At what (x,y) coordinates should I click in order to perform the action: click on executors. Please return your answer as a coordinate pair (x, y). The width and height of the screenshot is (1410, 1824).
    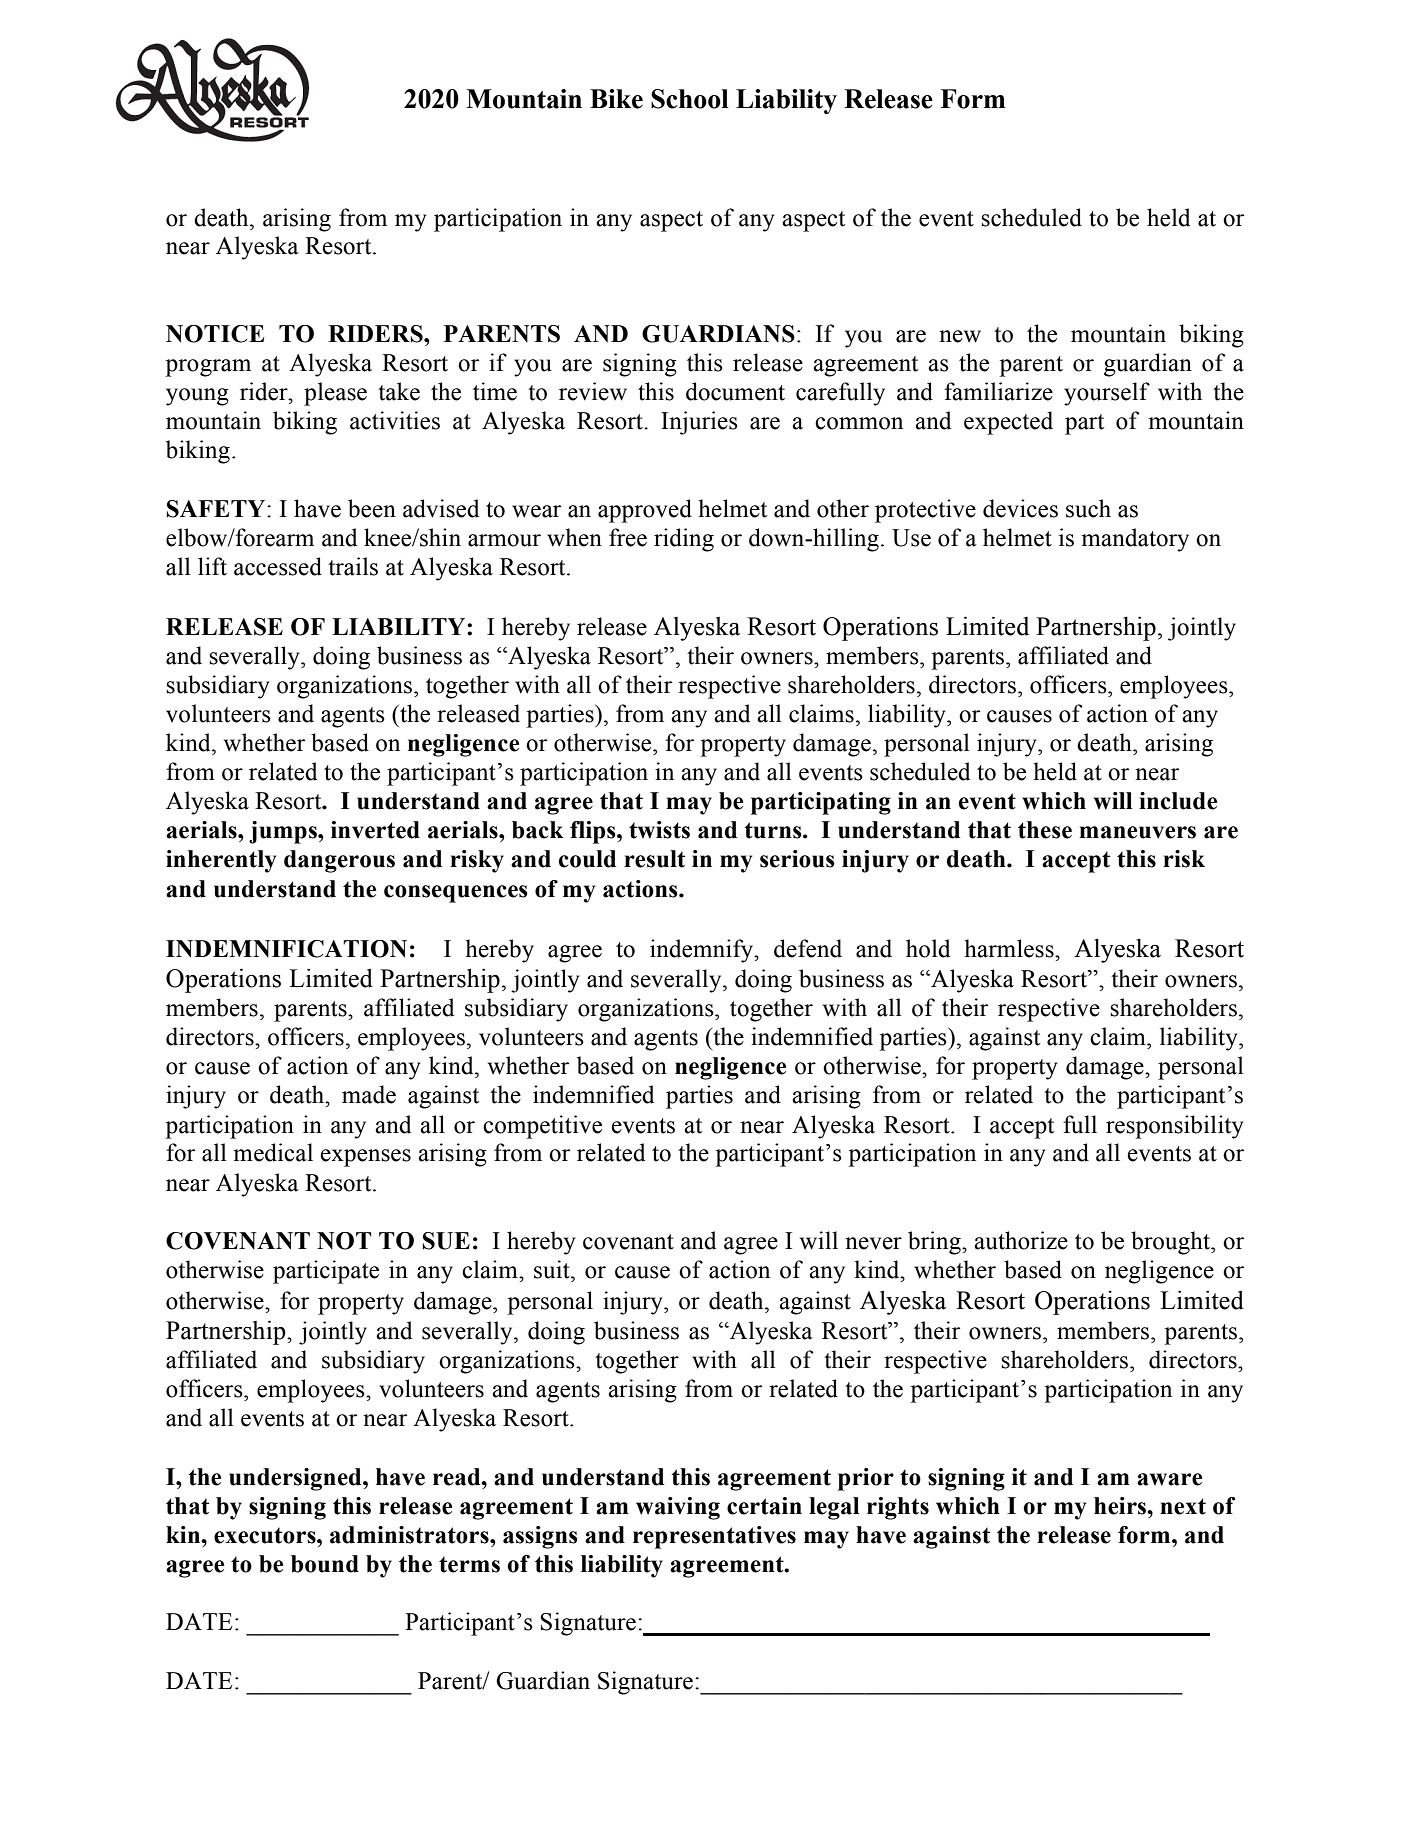
    Looking at the image, I should click on (266, 1535).
